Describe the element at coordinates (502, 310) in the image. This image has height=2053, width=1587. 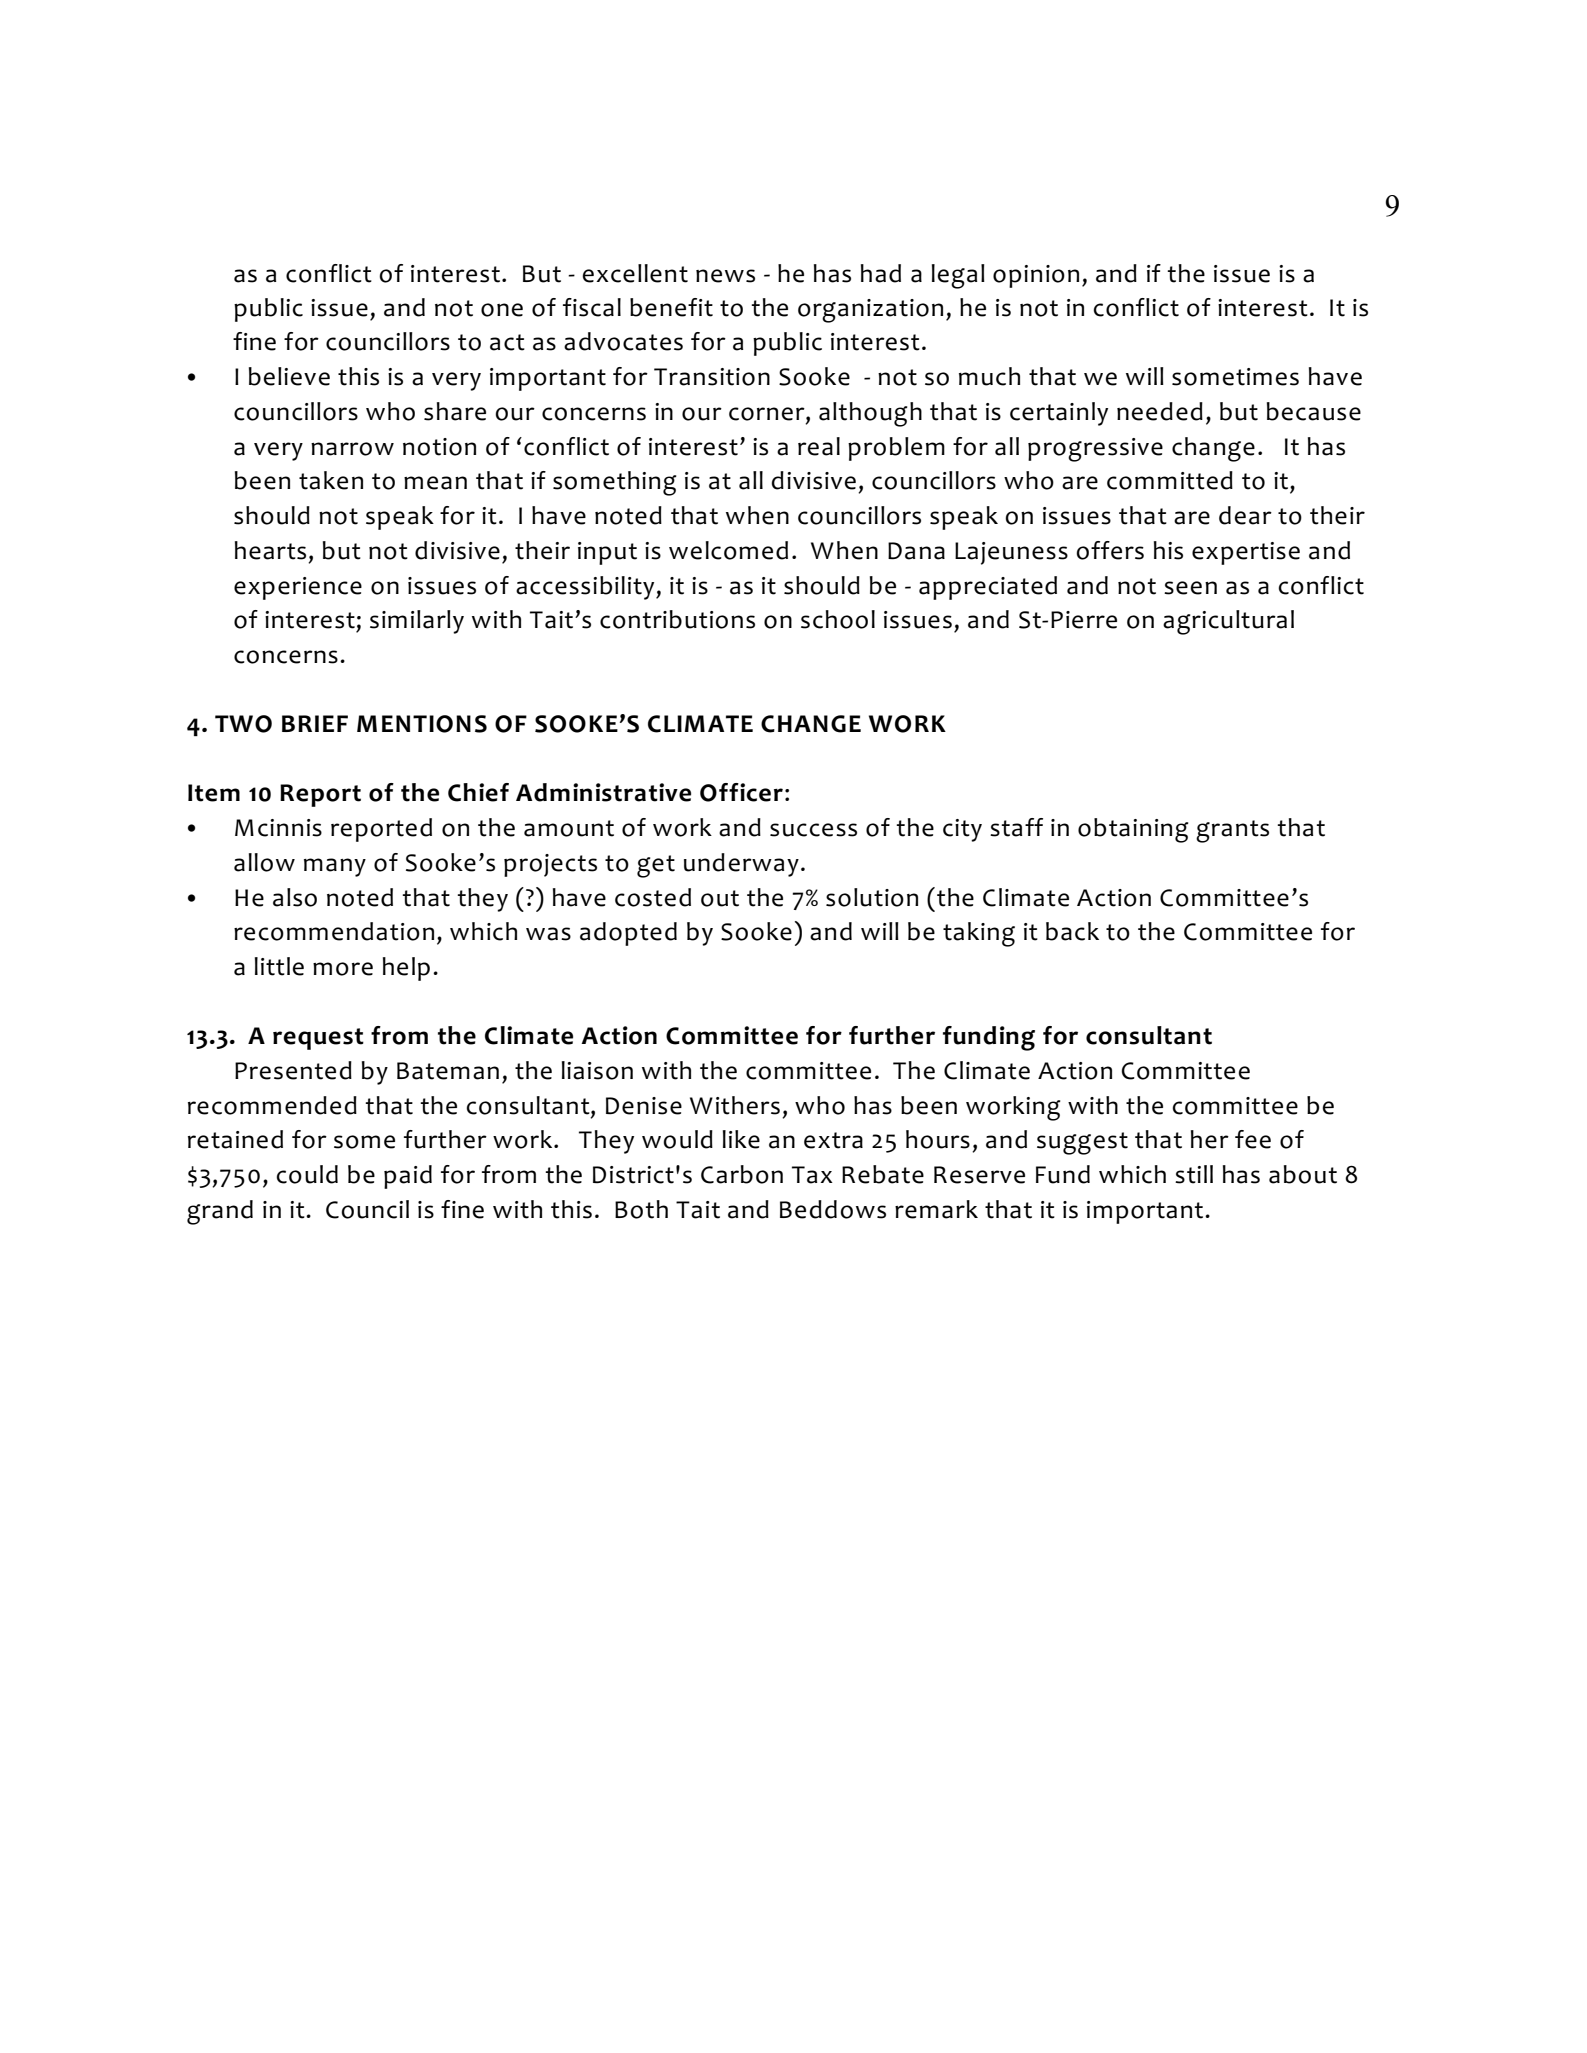
I see `one` at that location.
